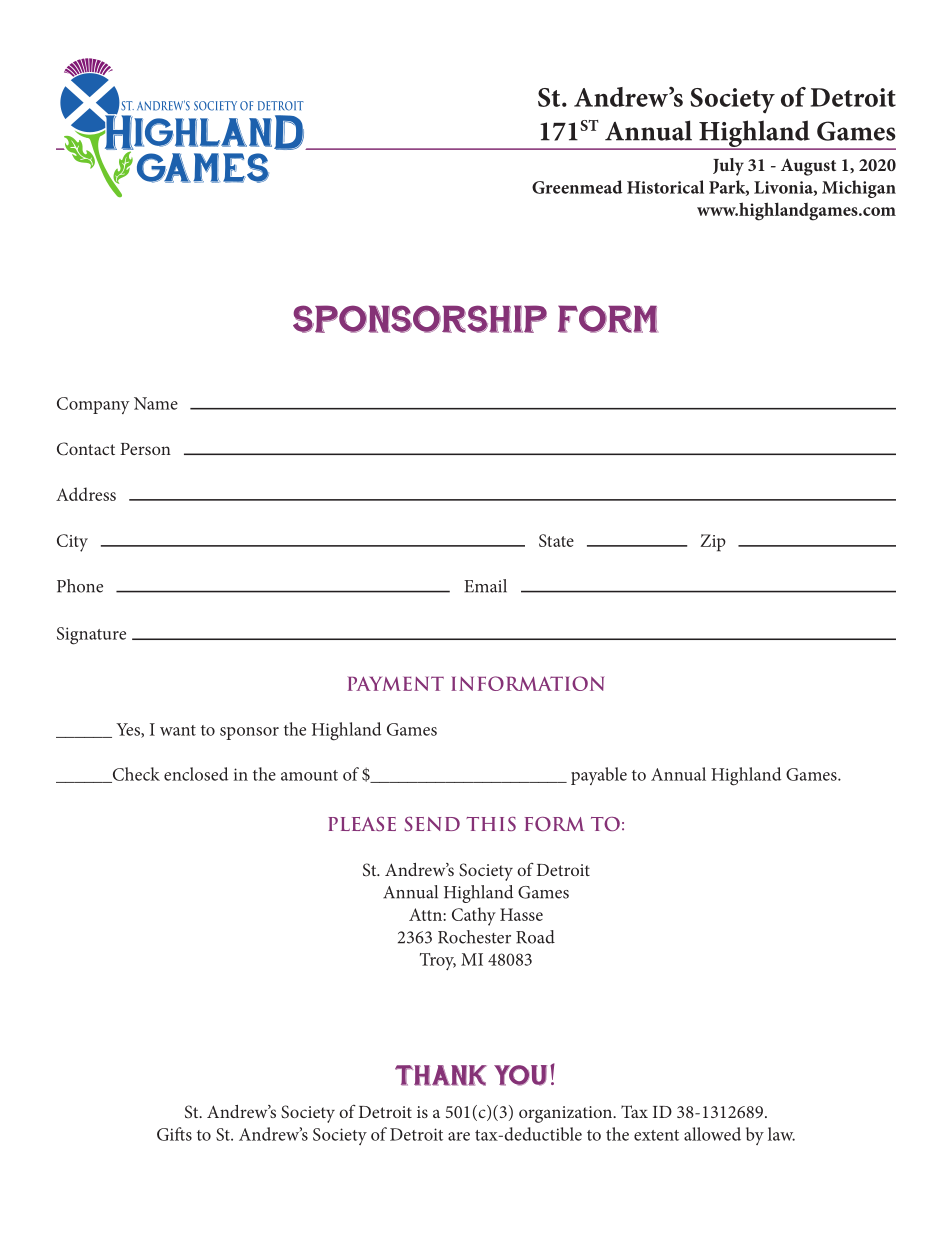 The image size is (952, 1233). Describe the element at coordinates (556, 540) in the image. I see `State` at that location.
